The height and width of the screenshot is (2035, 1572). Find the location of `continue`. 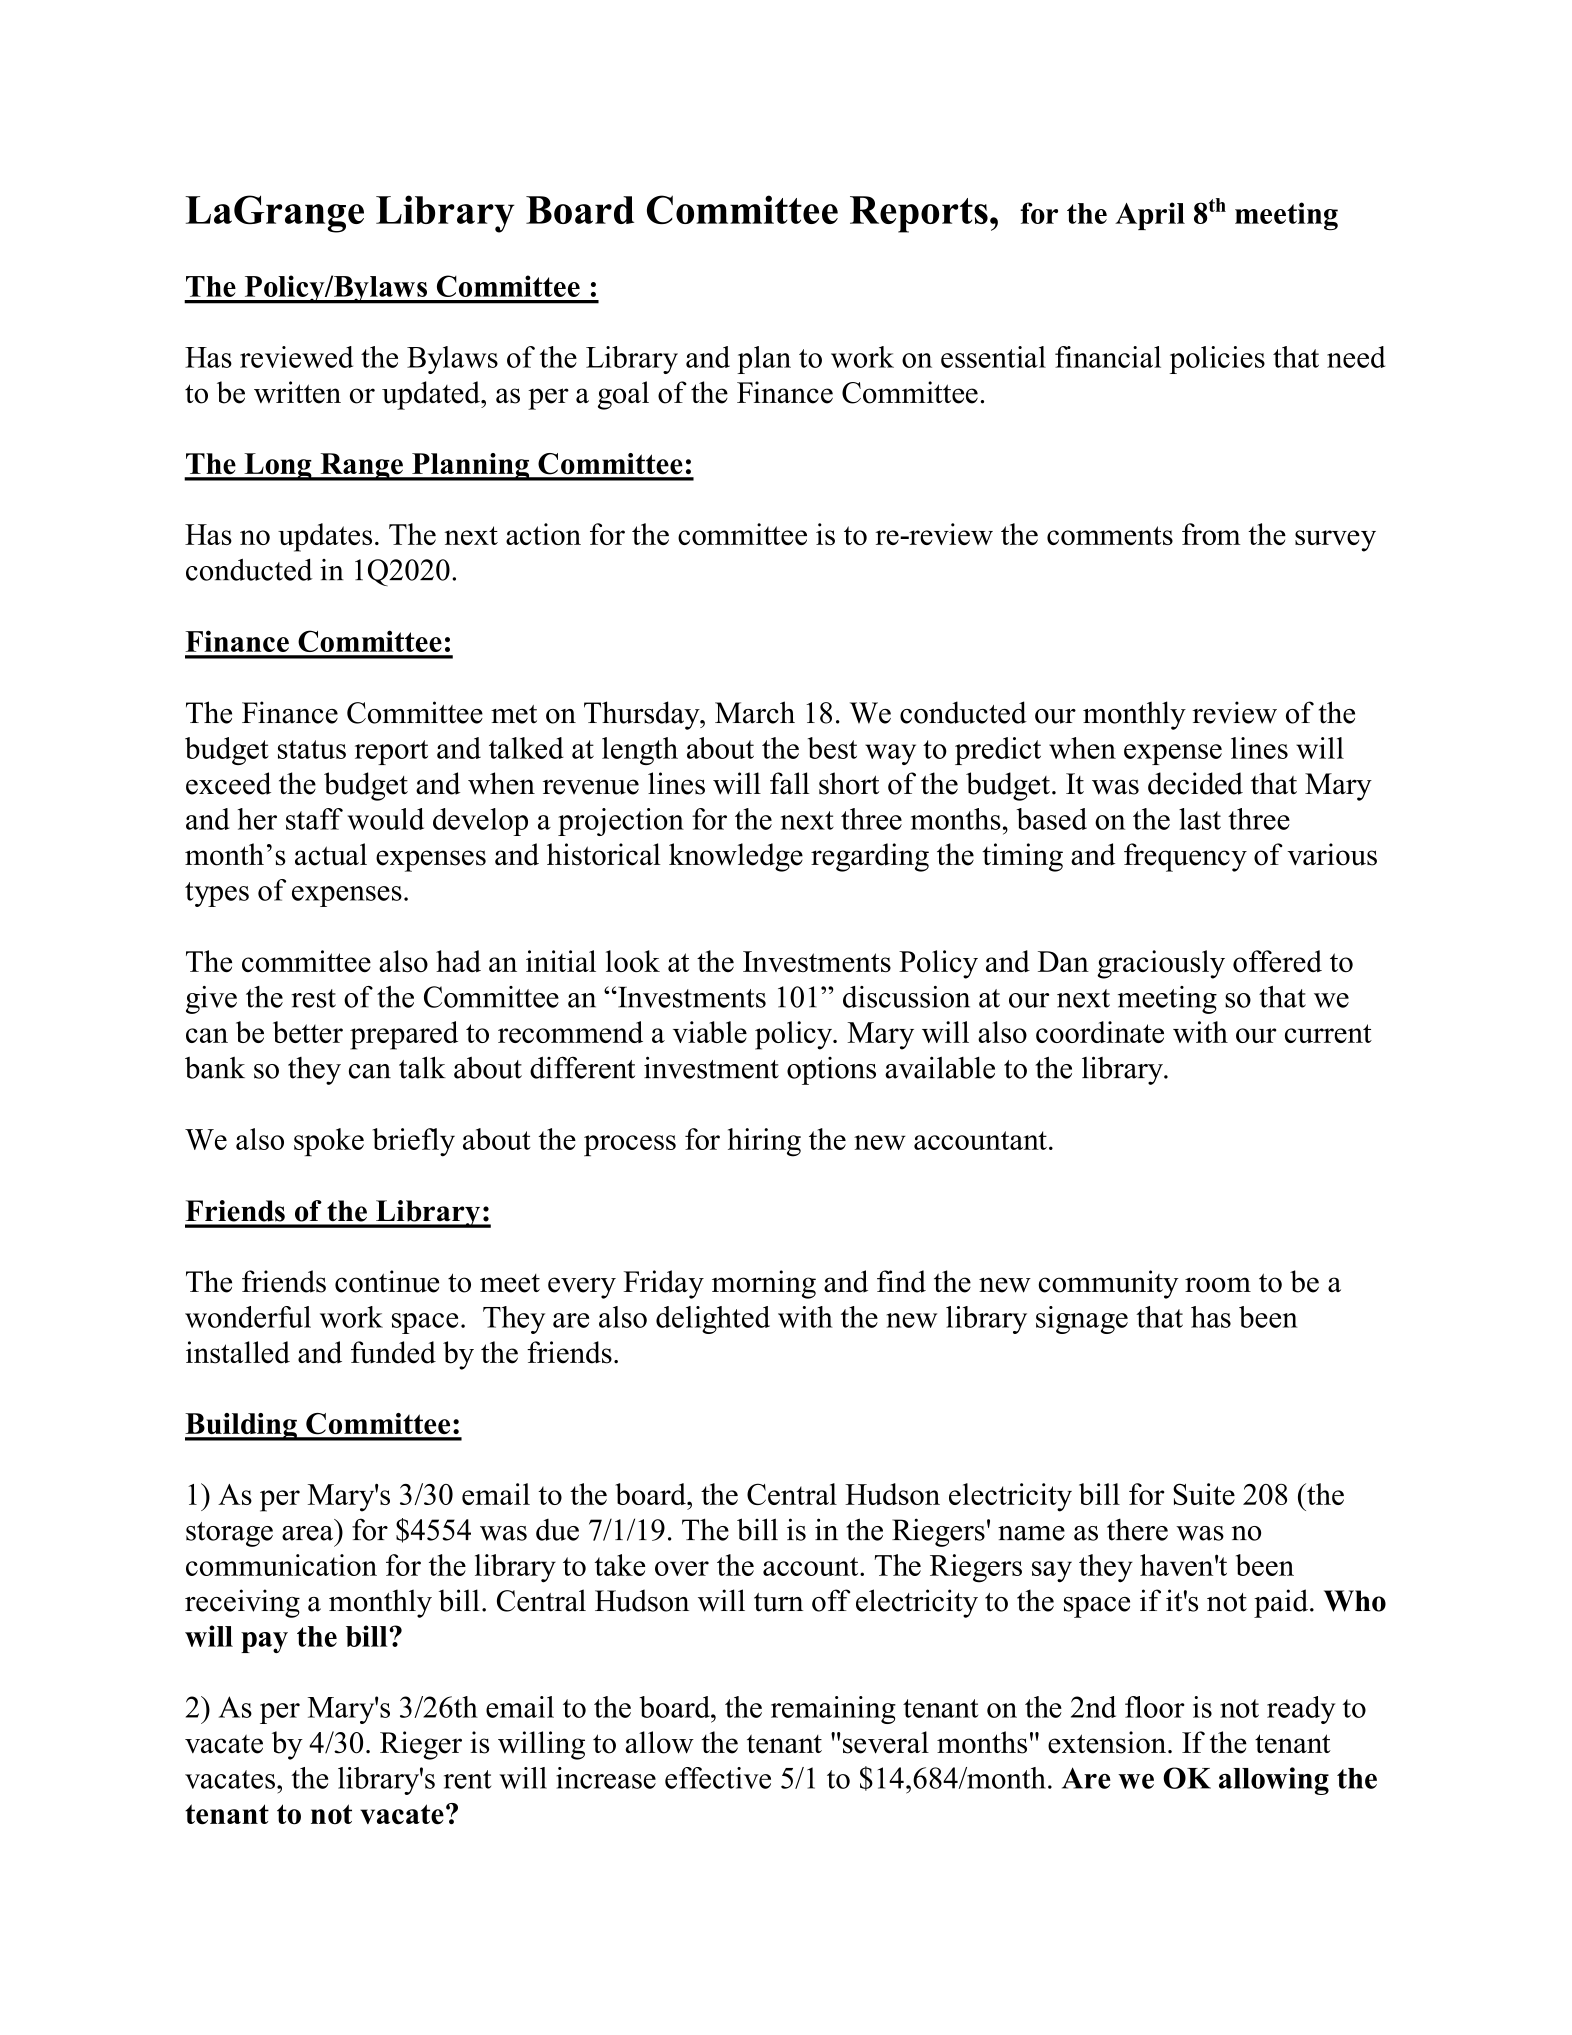

continue is located at coordinates (387, 1281).
